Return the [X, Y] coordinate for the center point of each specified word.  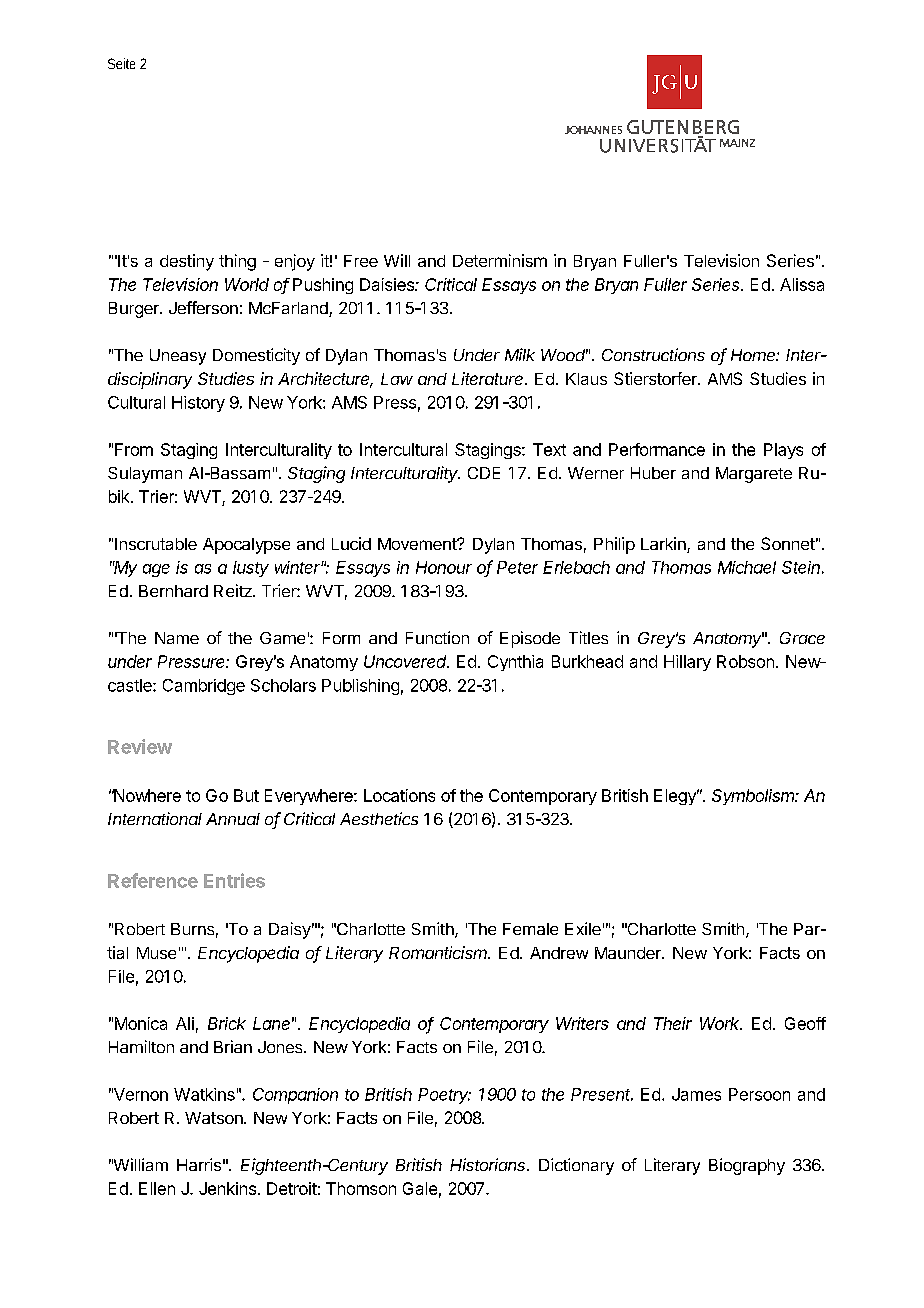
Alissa [802, 284]
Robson [745, 661]
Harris [199, 1164]
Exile [583, 928]
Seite [121, 63]
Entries [234, 880]
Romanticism [439, 952]
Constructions [653, 354]
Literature [489, 378]
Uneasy [178, 357]
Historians [489, 1164]
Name [177, 638]
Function [437, 637]
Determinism [500, 260]
